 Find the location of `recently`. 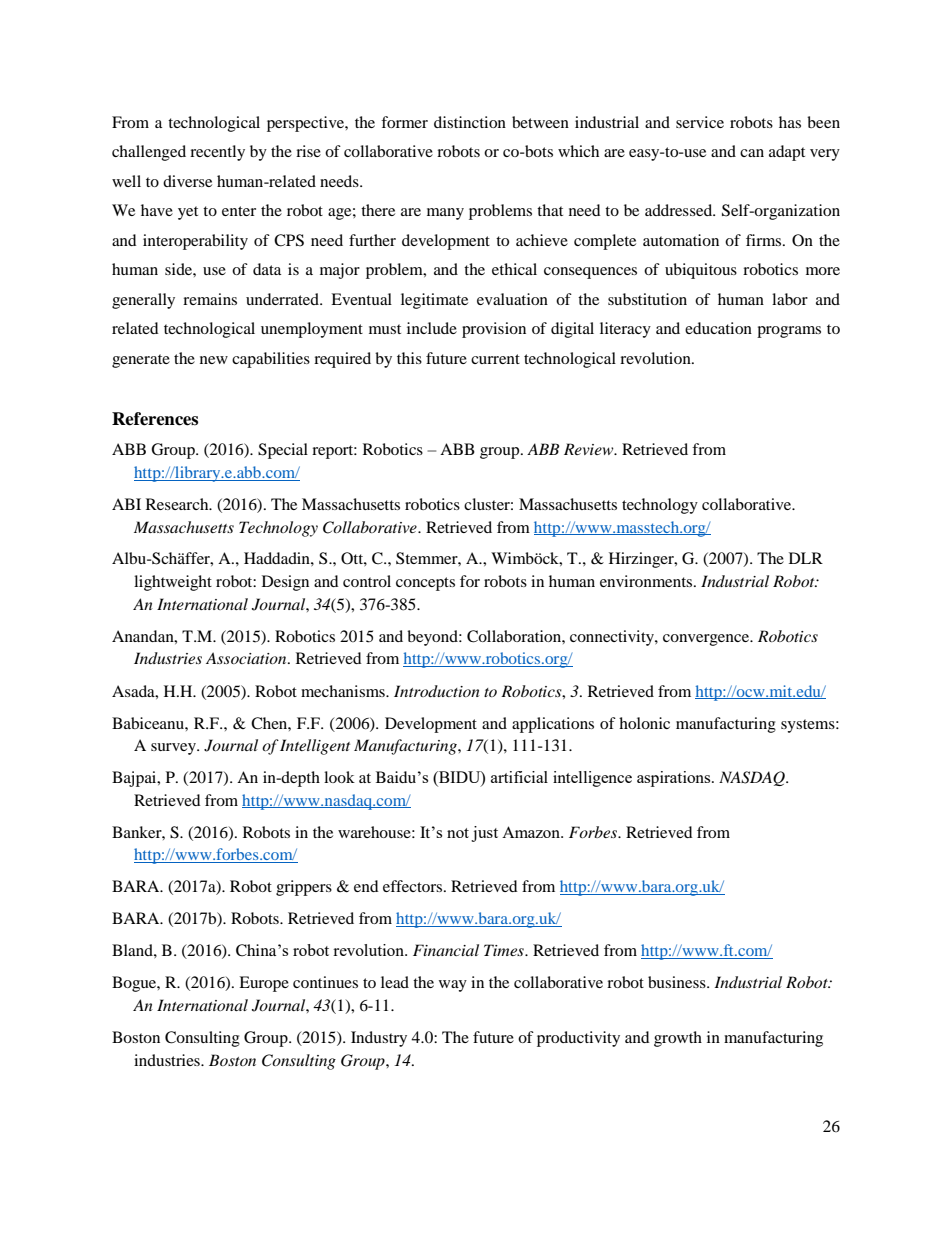

recently is located at coordinates (217, 153).
